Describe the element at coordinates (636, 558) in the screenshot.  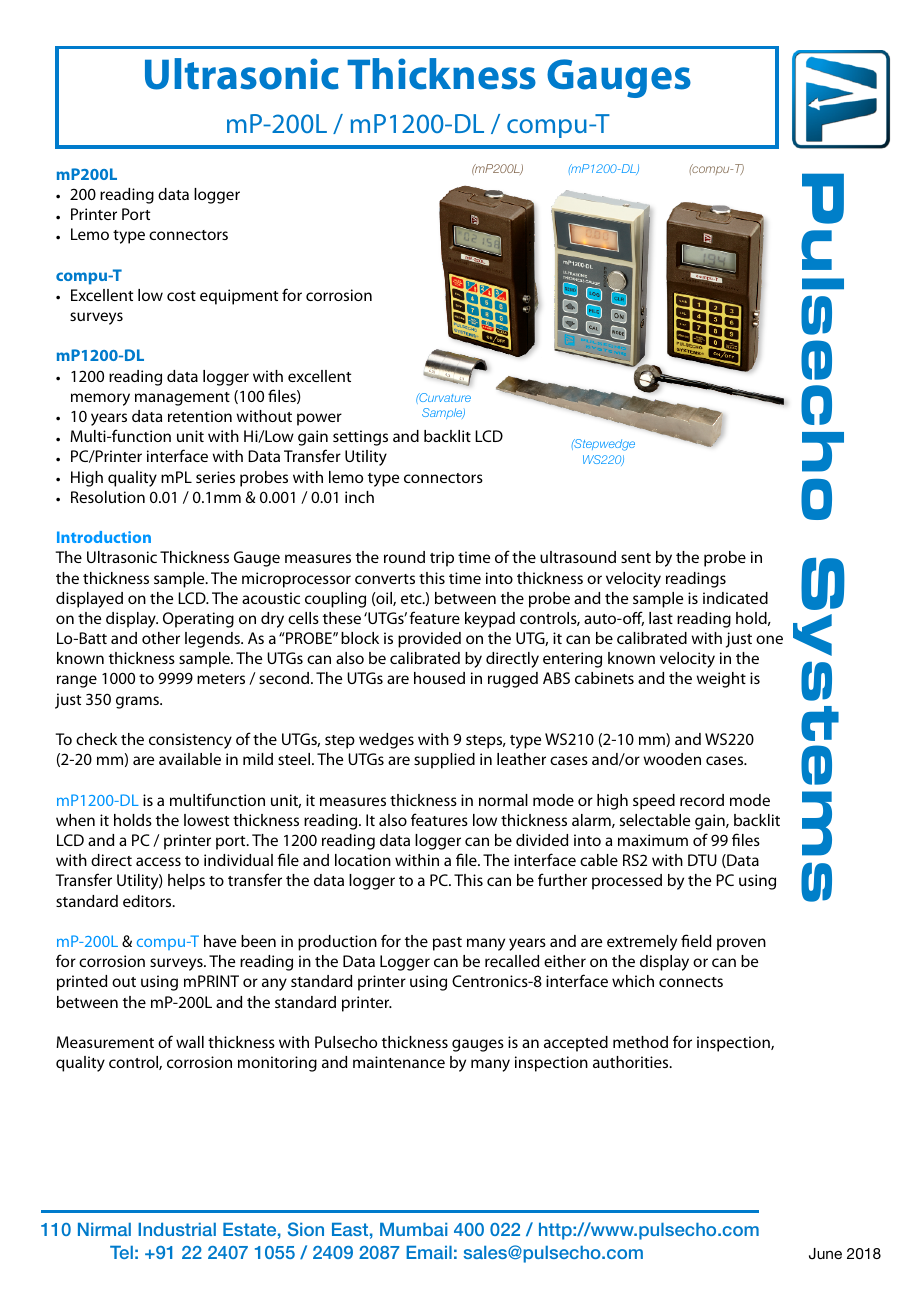
I see `sent` at that location.
